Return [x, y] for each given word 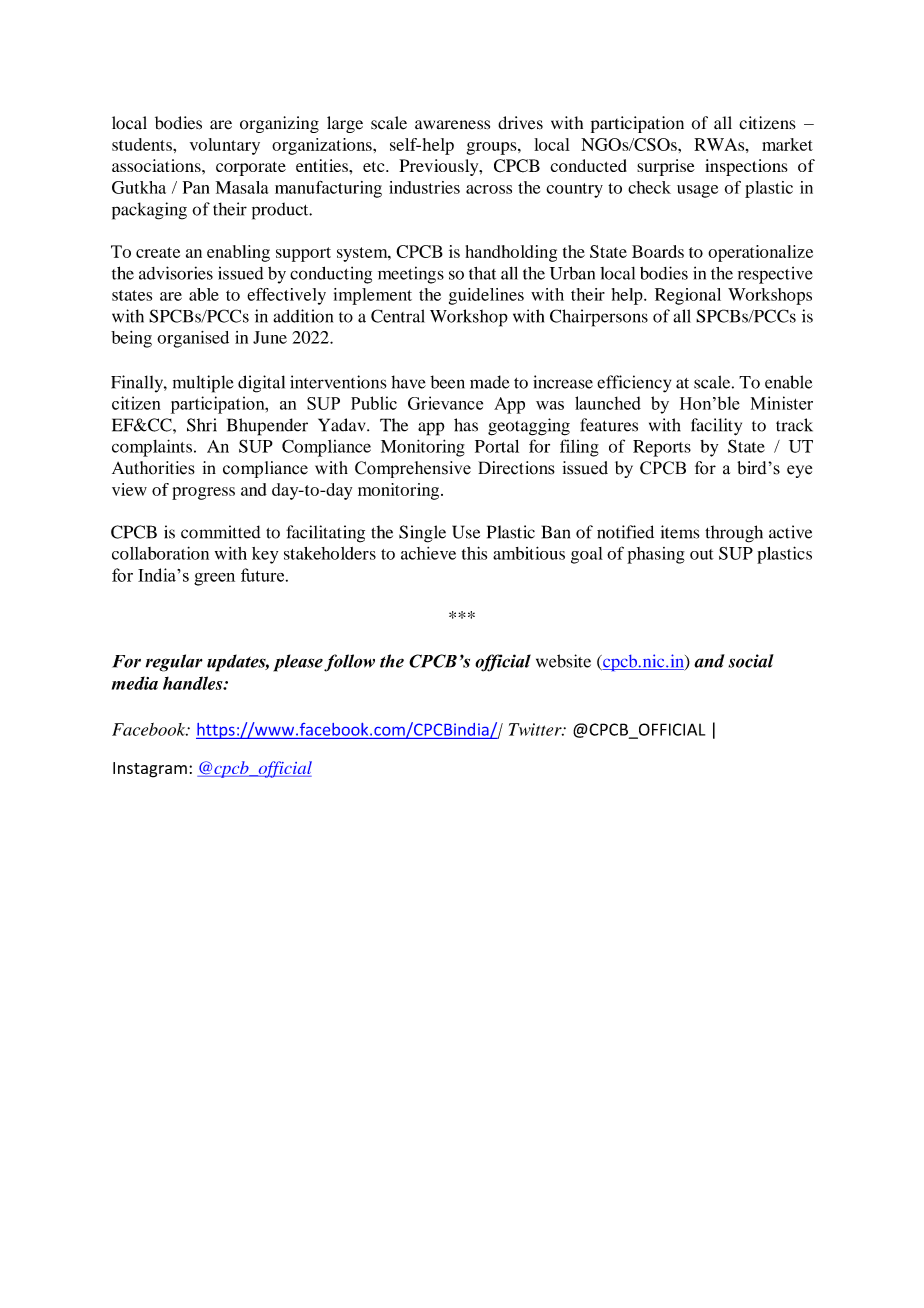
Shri [202, 425]
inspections [746, 167]
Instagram [150, 770]
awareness [452, 125]
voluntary [225, 146]
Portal [497, 446]
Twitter [536, 729]
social [751, 661]
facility [716, 427]
